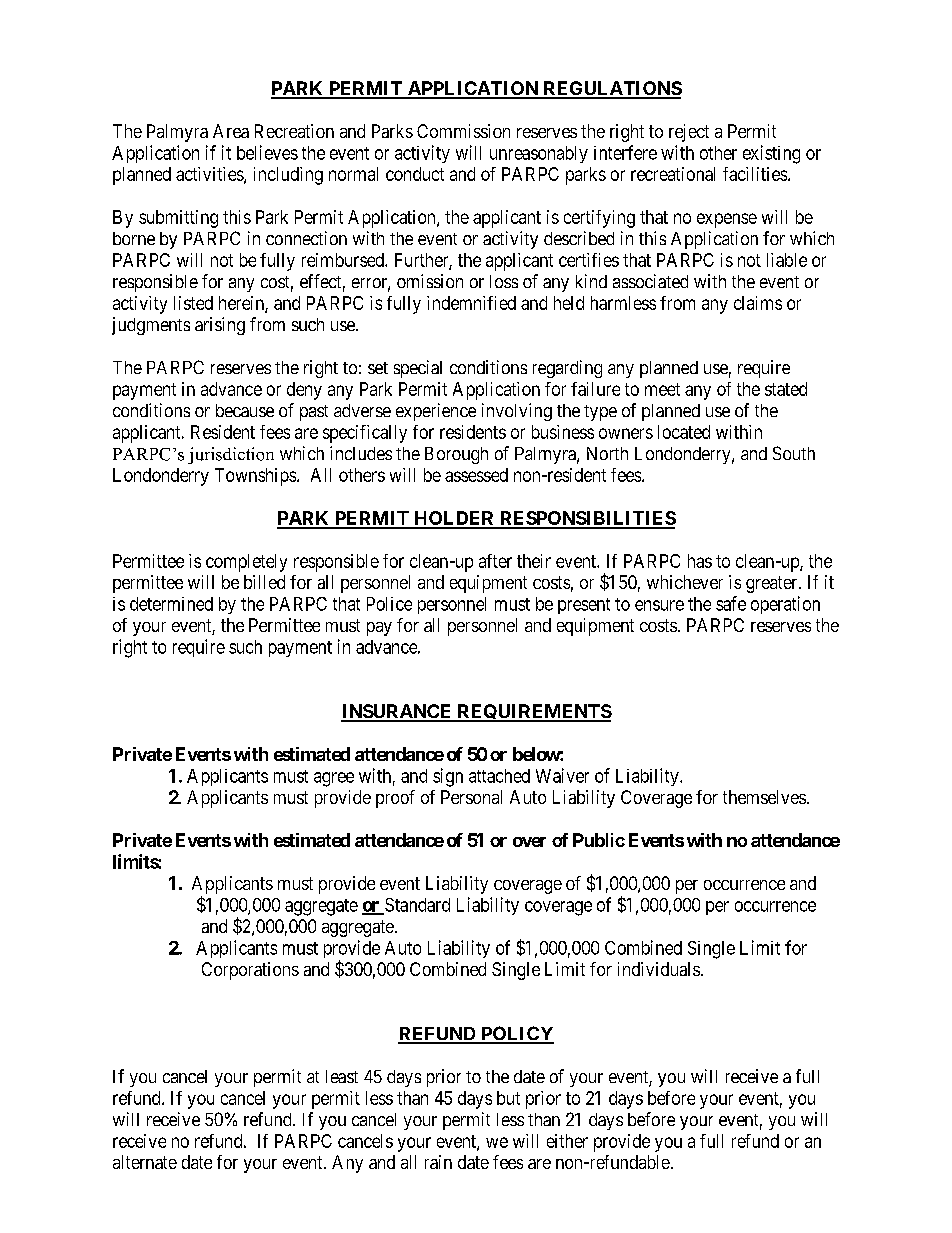 This document has height=1233, width=952. Describe the element at coordinates (145, 1162) in the document. I see `alternate` at that location.
